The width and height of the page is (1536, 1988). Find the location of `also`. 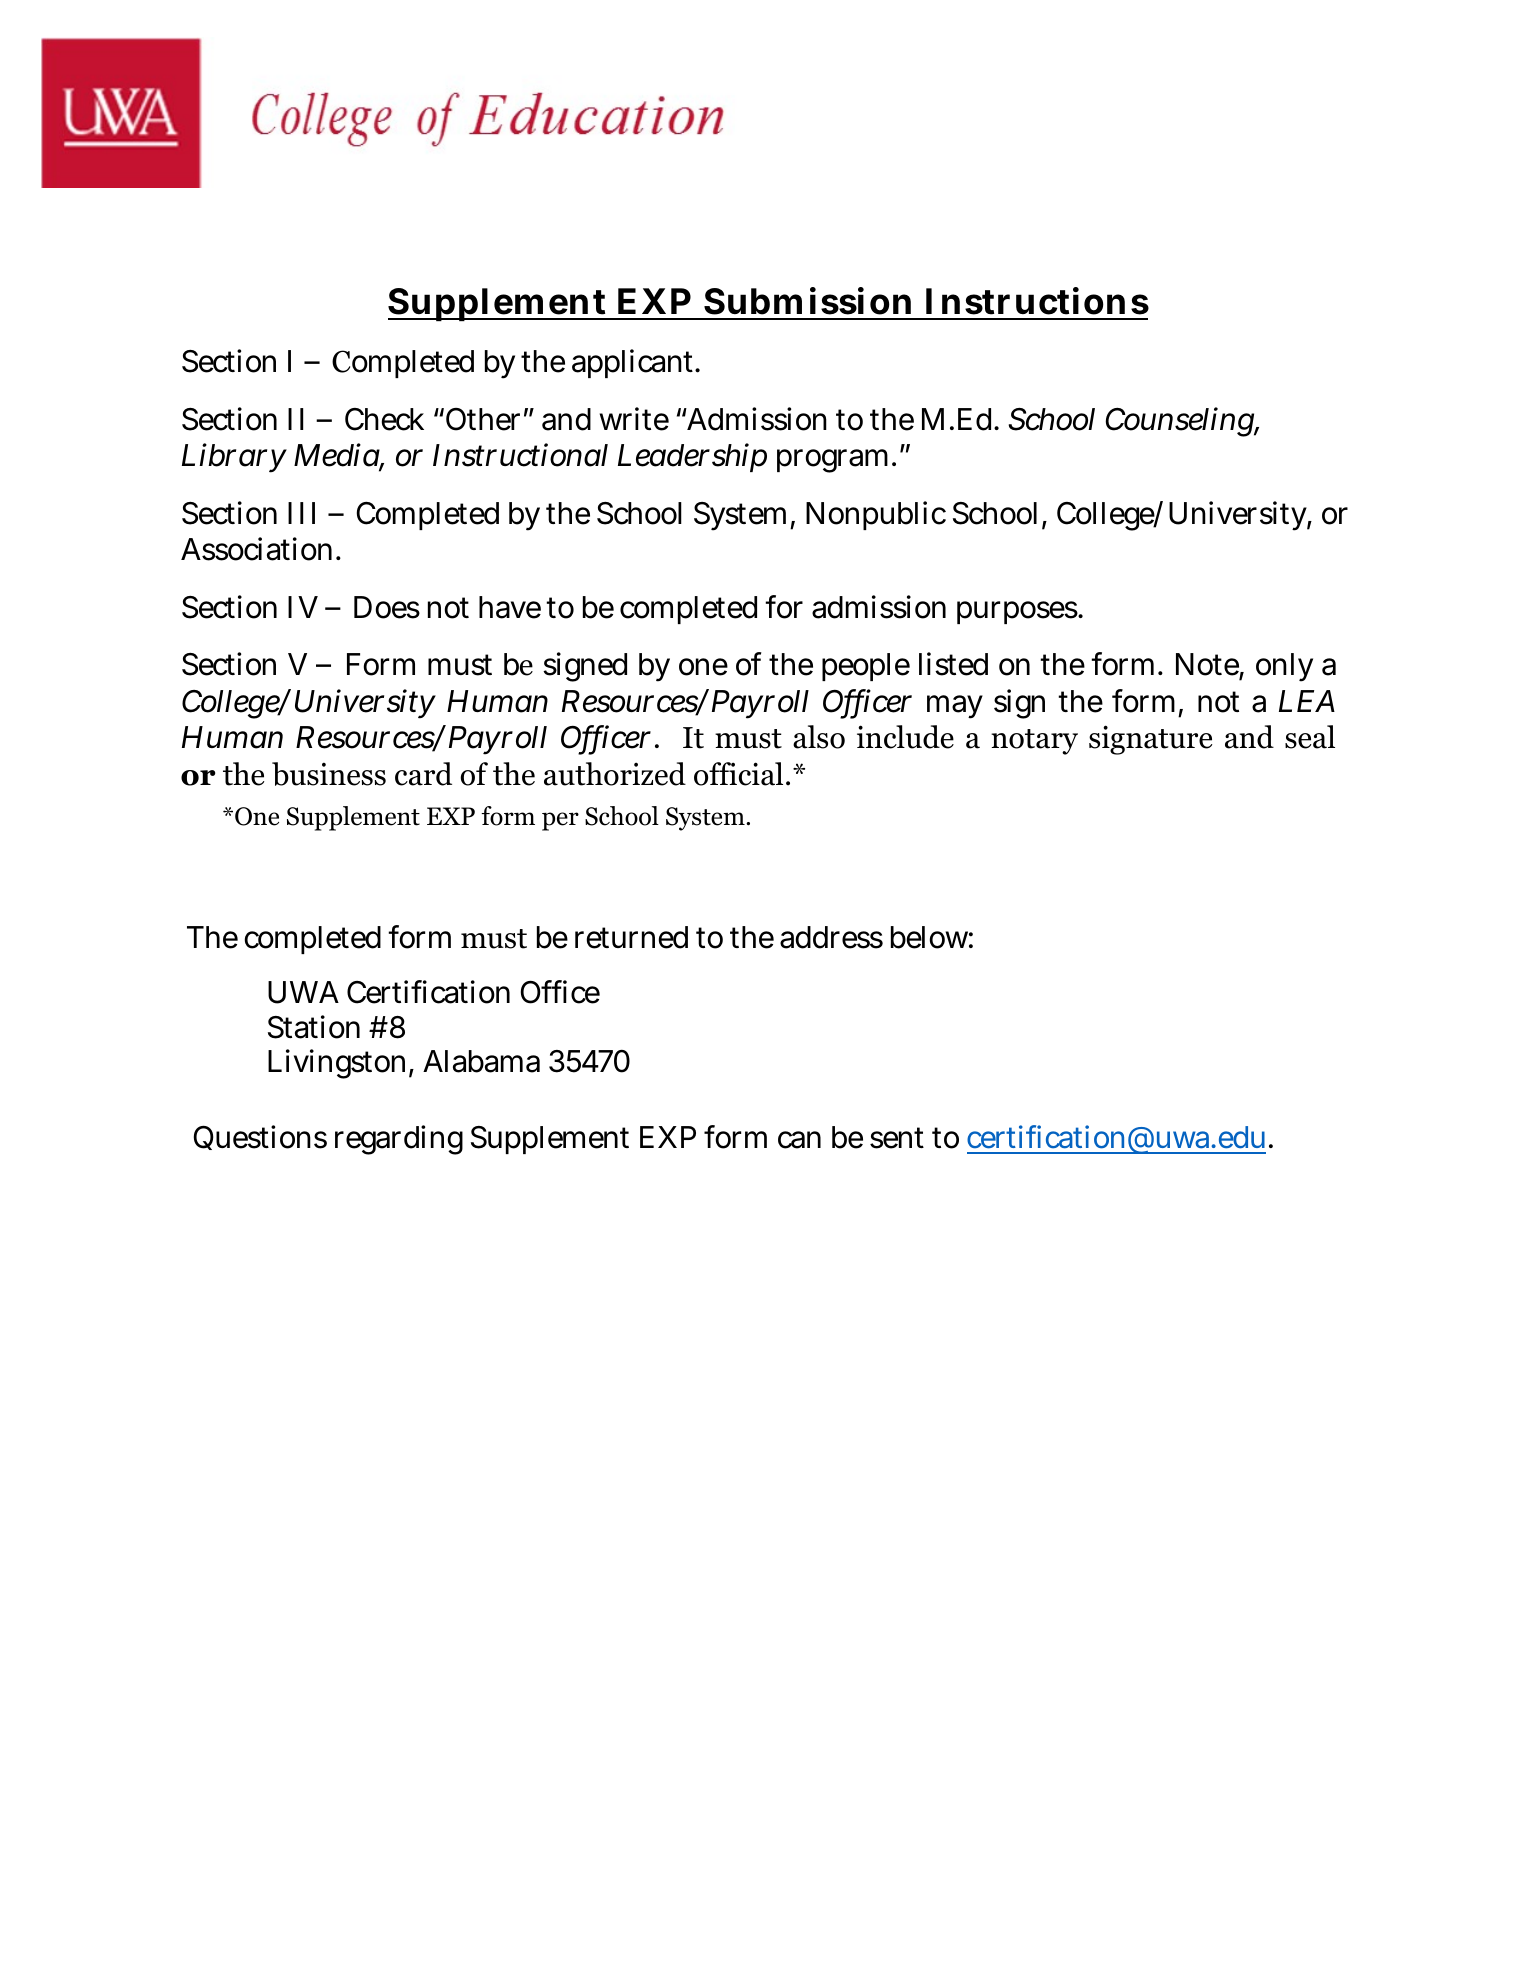

also is located at coordinates (819, 737).
